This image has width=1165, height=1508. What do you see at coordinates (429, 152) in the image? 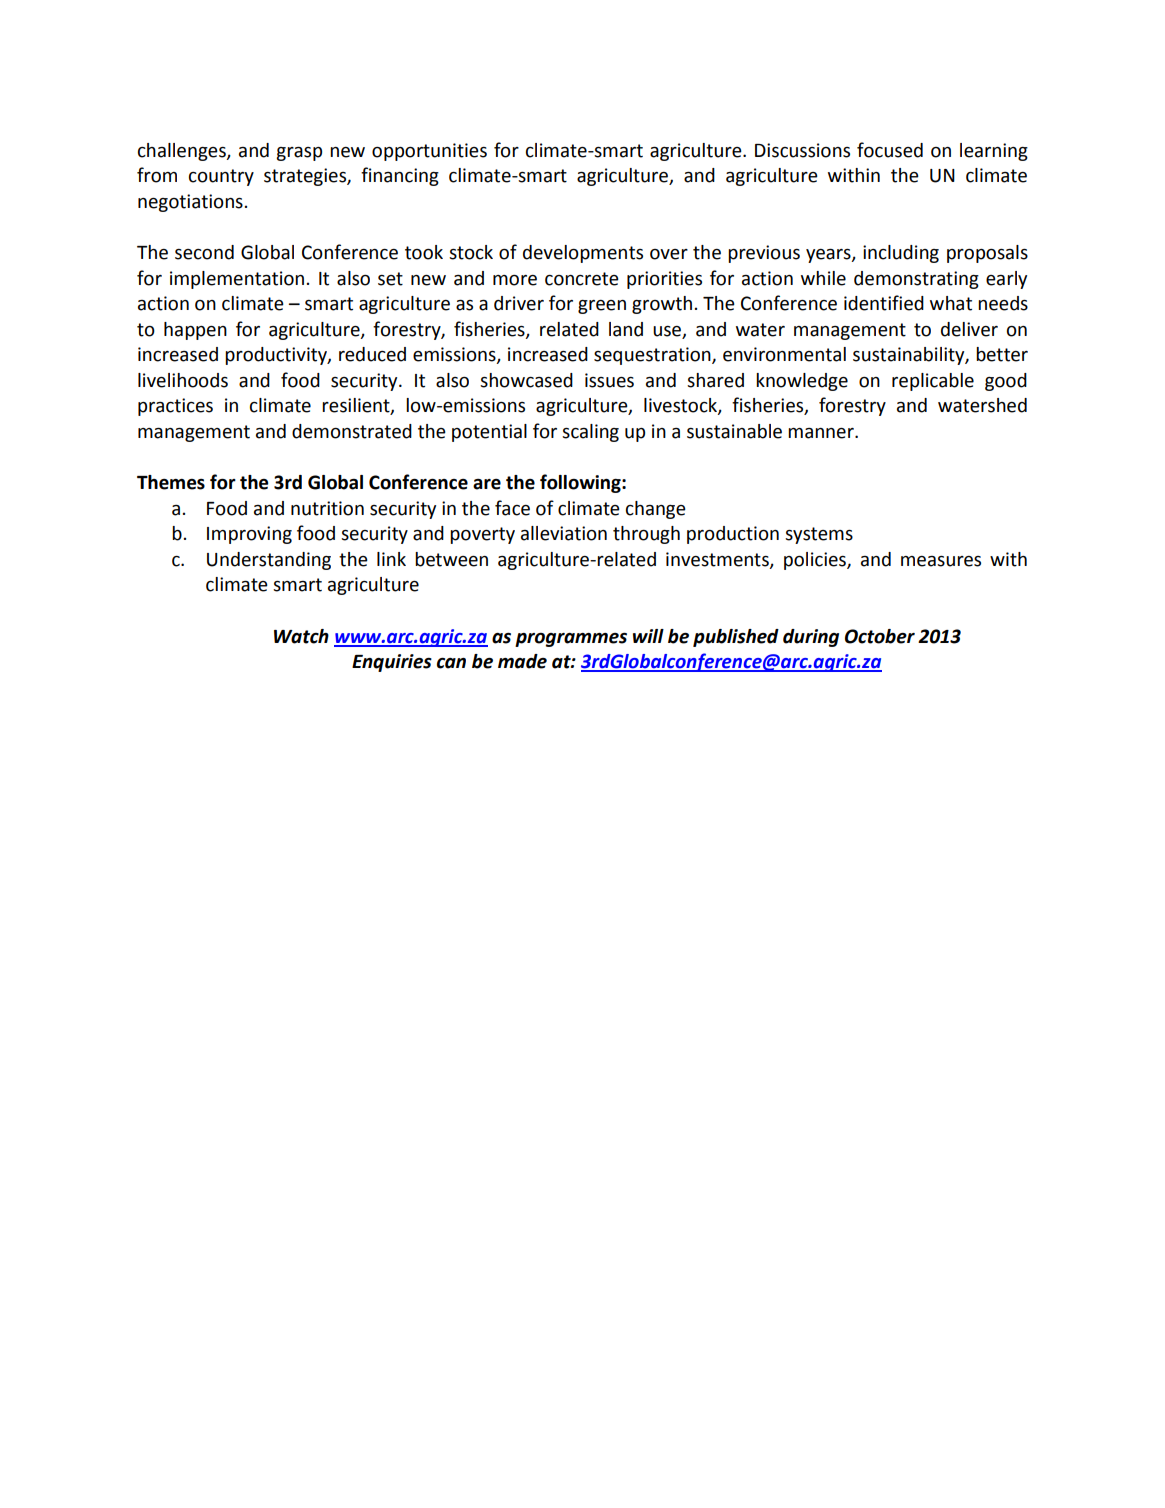
I see `opportunities` at bounding box center [429, 152].
